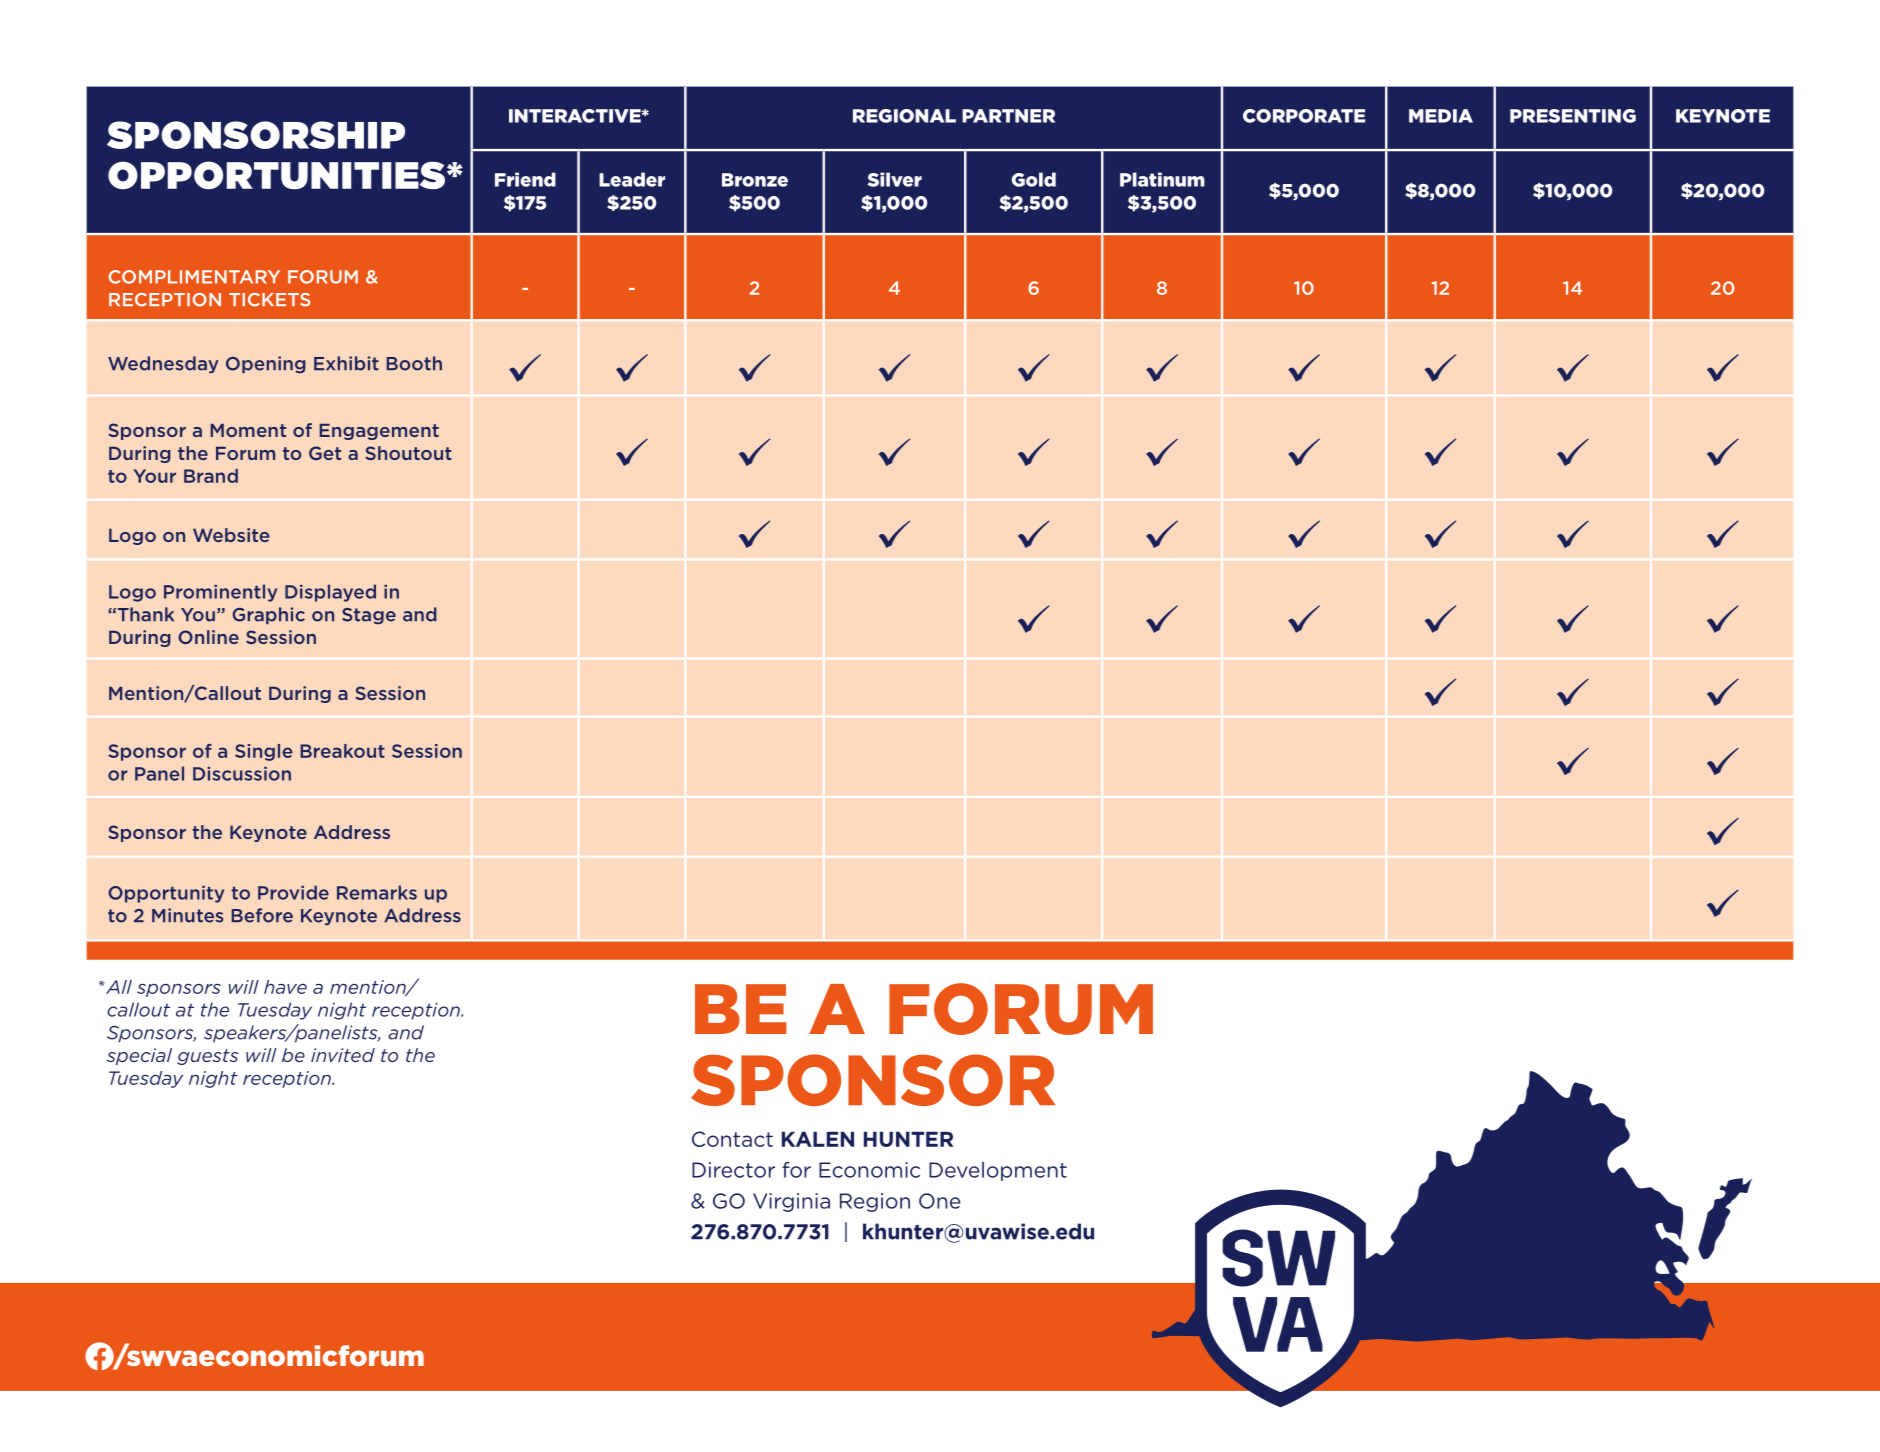 This screenshot has height=1452, width=1880. What do you see at coordinates (894, 179) in the screenshot?
I see `Silver` at bounding box center [894, 179].
